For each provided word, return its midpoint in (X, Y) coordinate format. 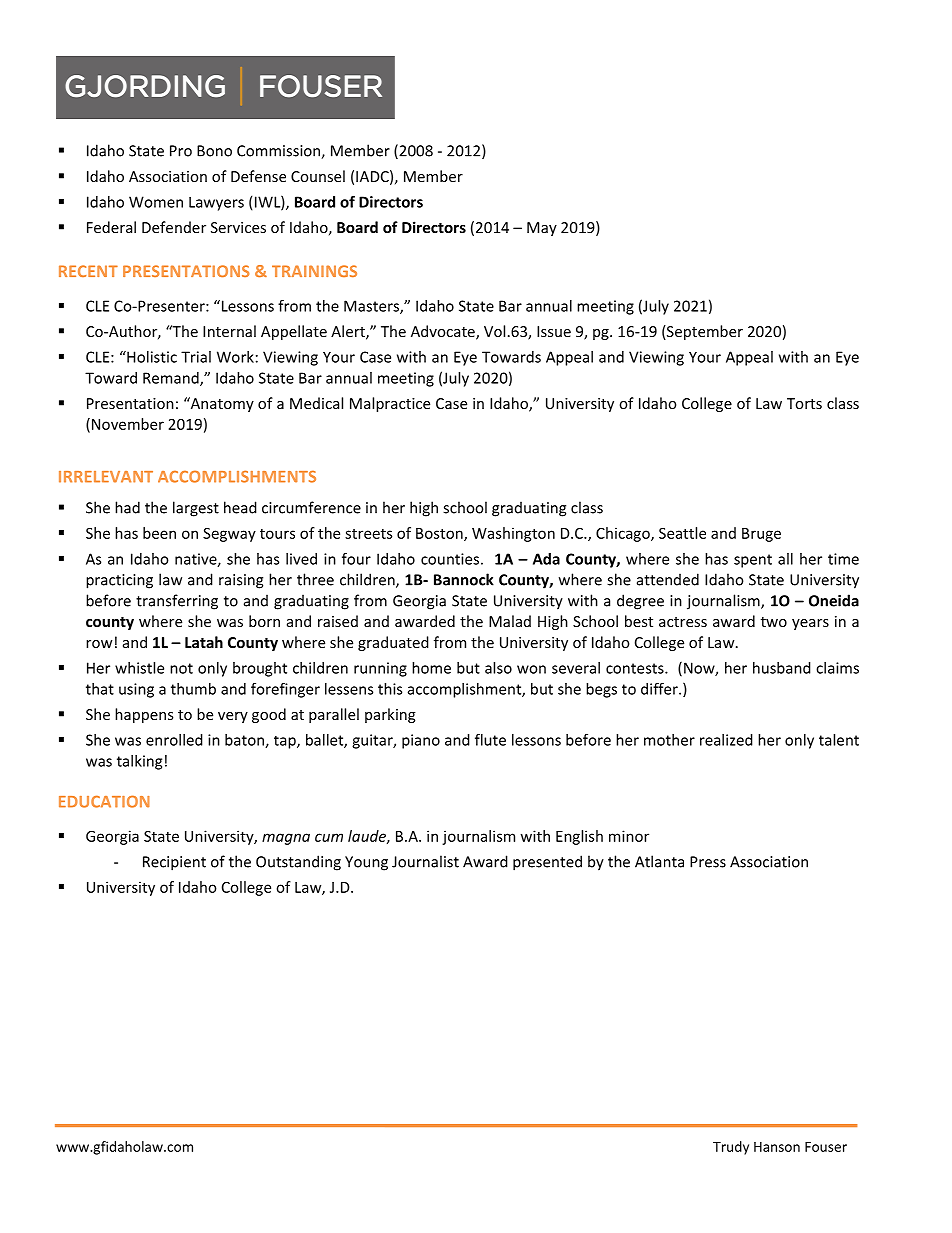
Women (156, 202)
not (181, 668)
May (542, 229)
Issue (554, 331)
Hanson (777, 1147)
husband (782, 668)
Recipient (174, 863)
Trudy (731, 1148)
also (498, 668)
